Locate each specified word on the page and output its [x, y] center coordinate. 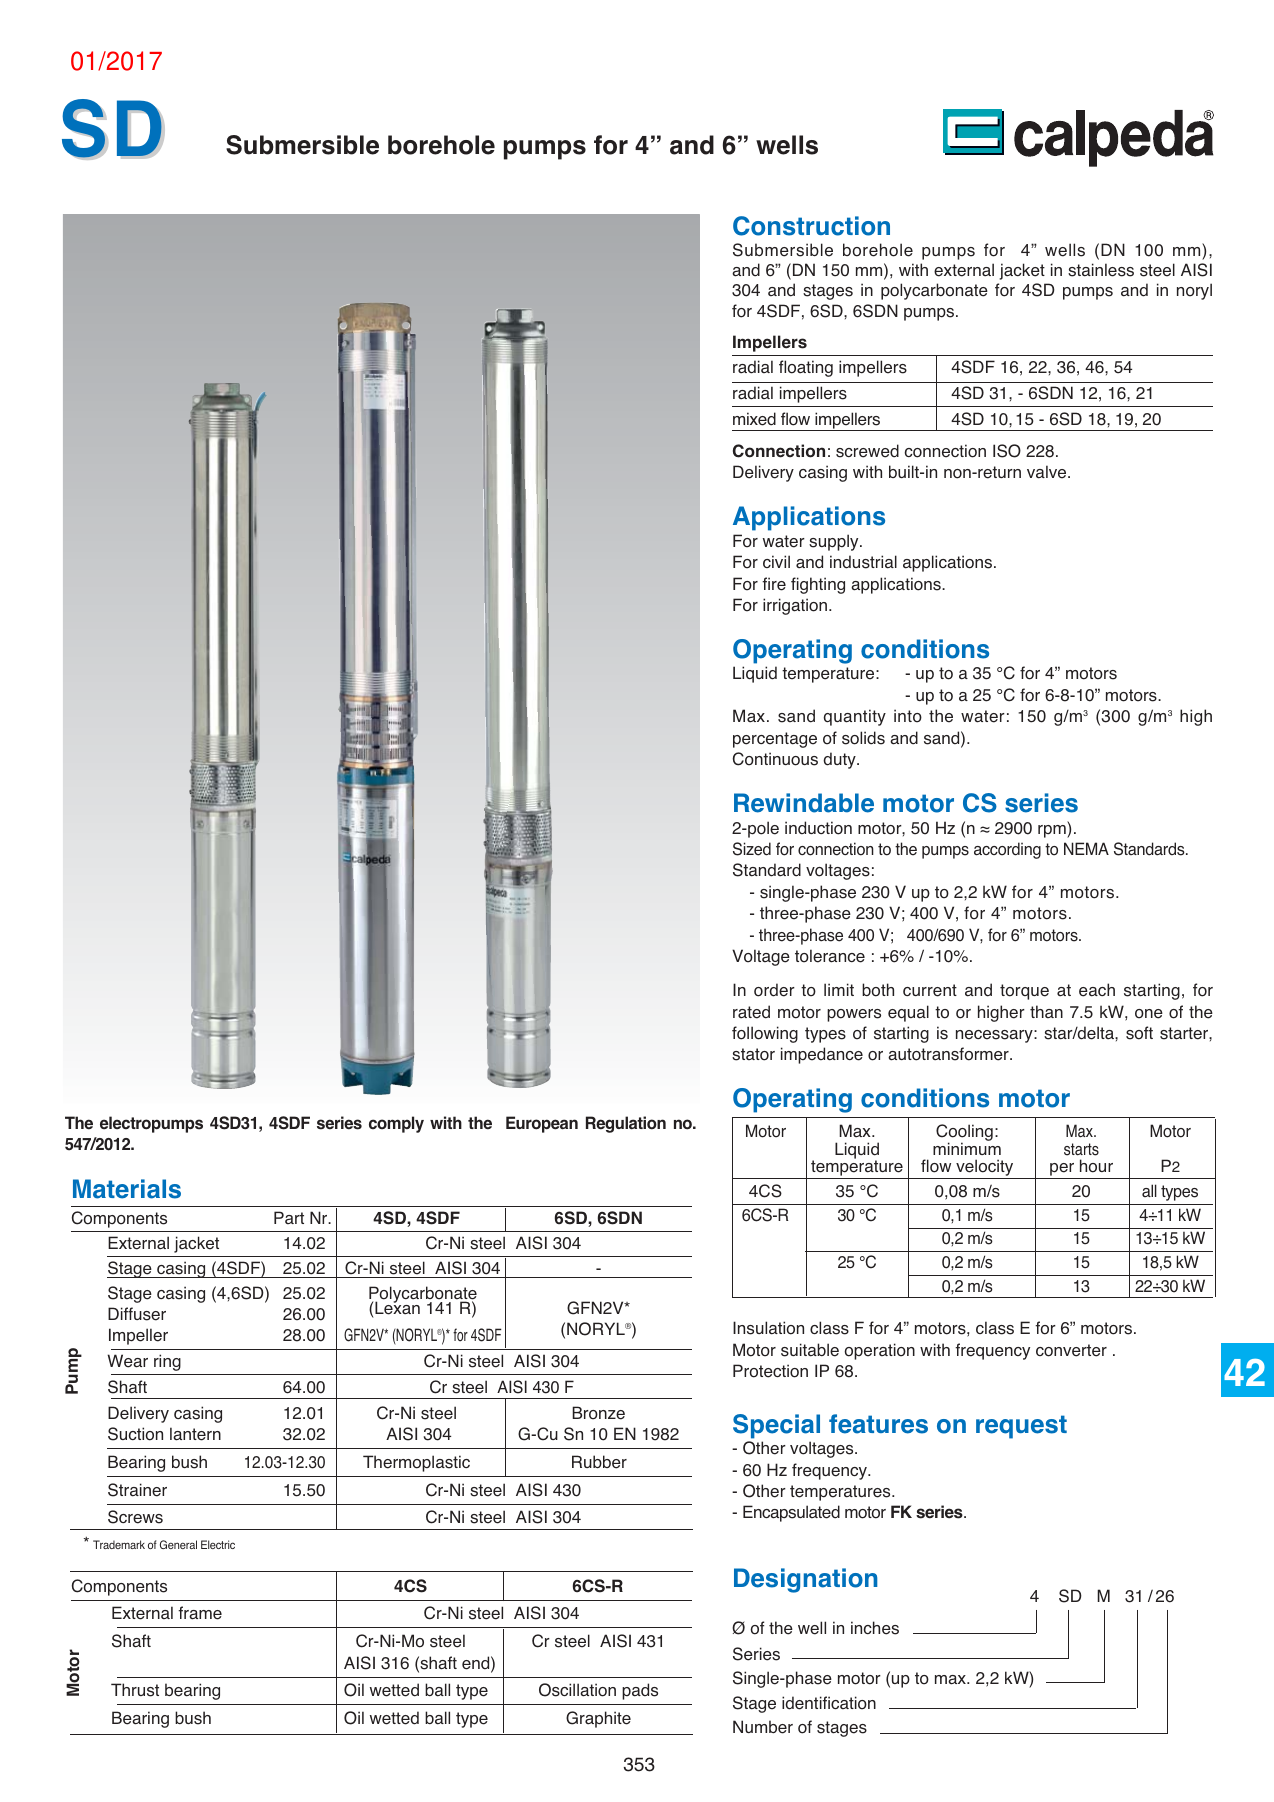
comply [396, 1124]
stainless [1101, 270]
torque [1024, 992]
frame [200, 1613]
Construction [811, 226]
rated [751, 1012]
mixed [754, 419]
